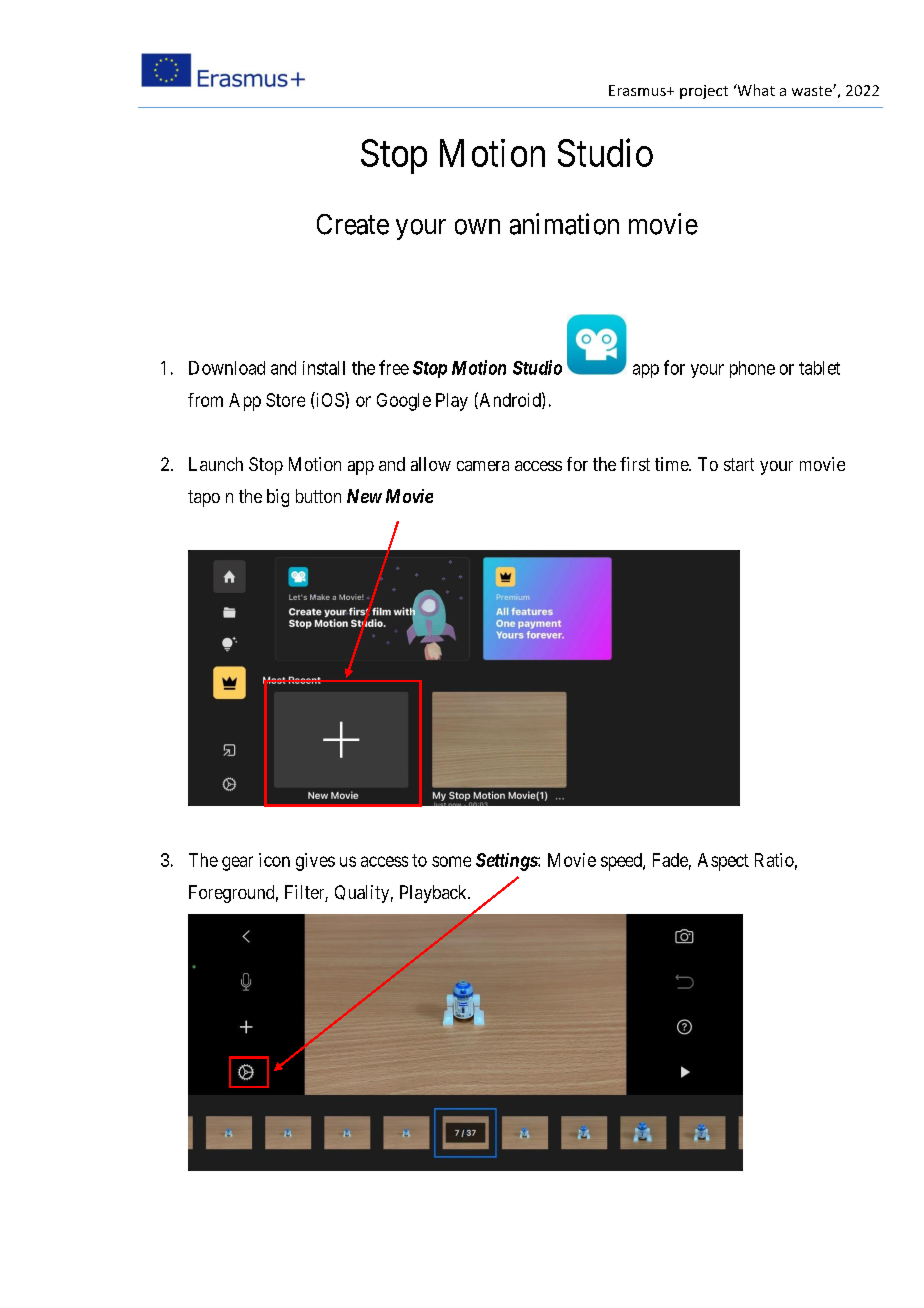 Image resolution: width=924 pixels, height=1308 pixels. What do you see at coordinates (638, 90) in the screenshot?
I see `Erasmus` at bounding box center [638, 90].
